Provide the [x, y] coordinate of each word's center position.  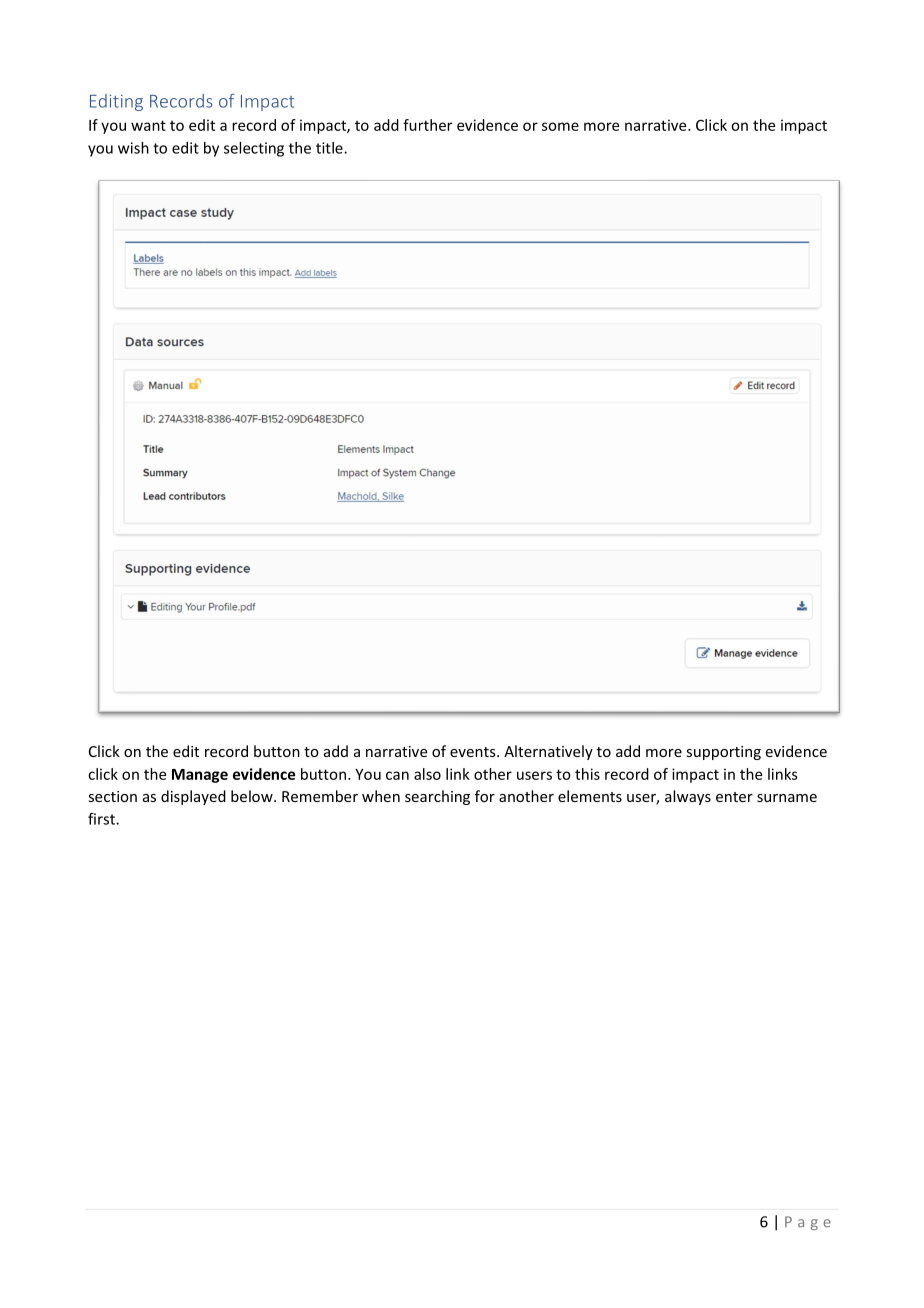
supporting [723, 753]
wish [133, 148]
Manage [200, 776]
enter [734, 797]
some [560, 126]
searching [437, 797]
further [427, 125]
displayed [193, 797]
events [474, 752]
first [102, 819]
